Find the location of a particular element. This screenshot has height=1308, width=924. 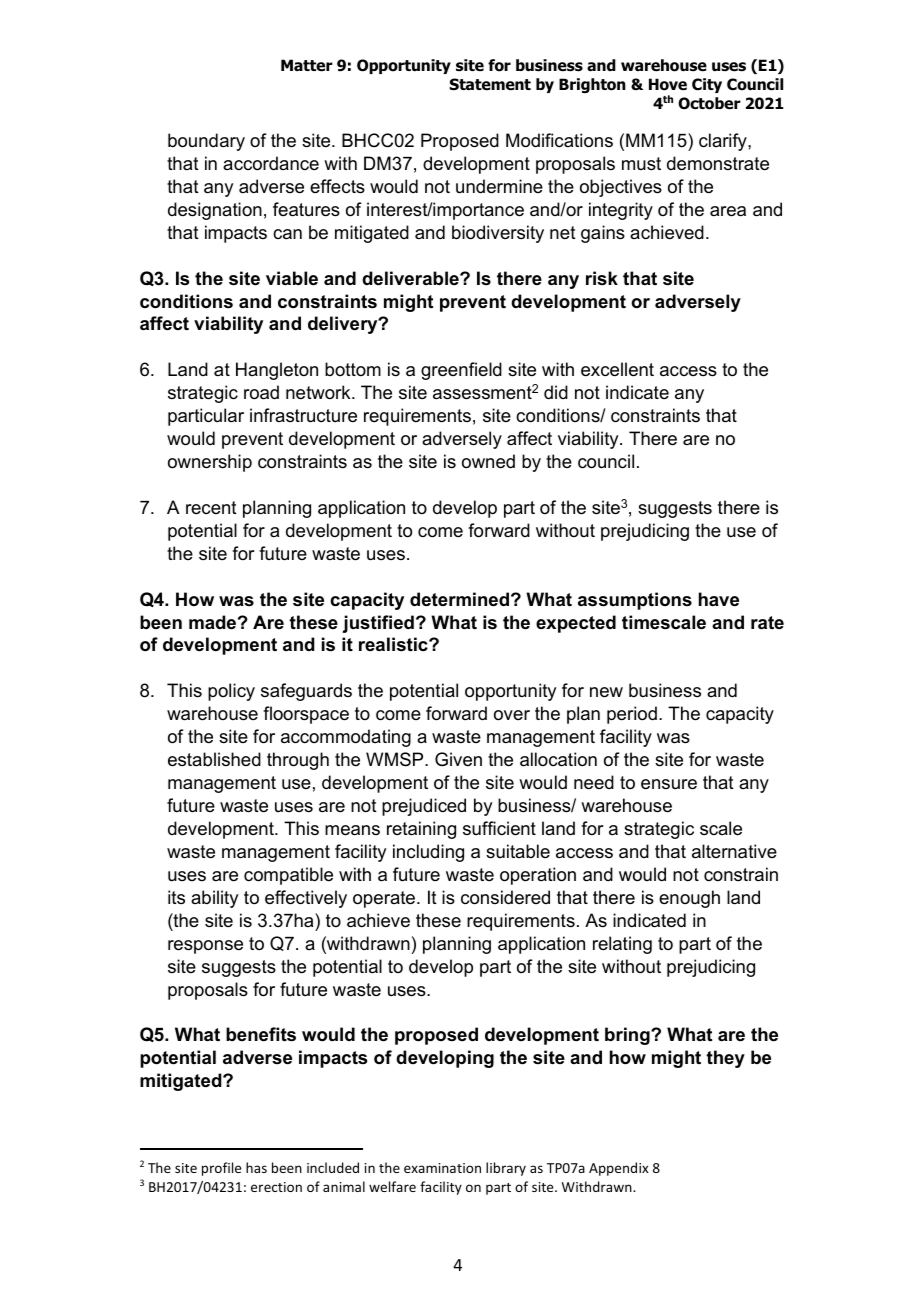

has is located at coordinates (256, 1167).
